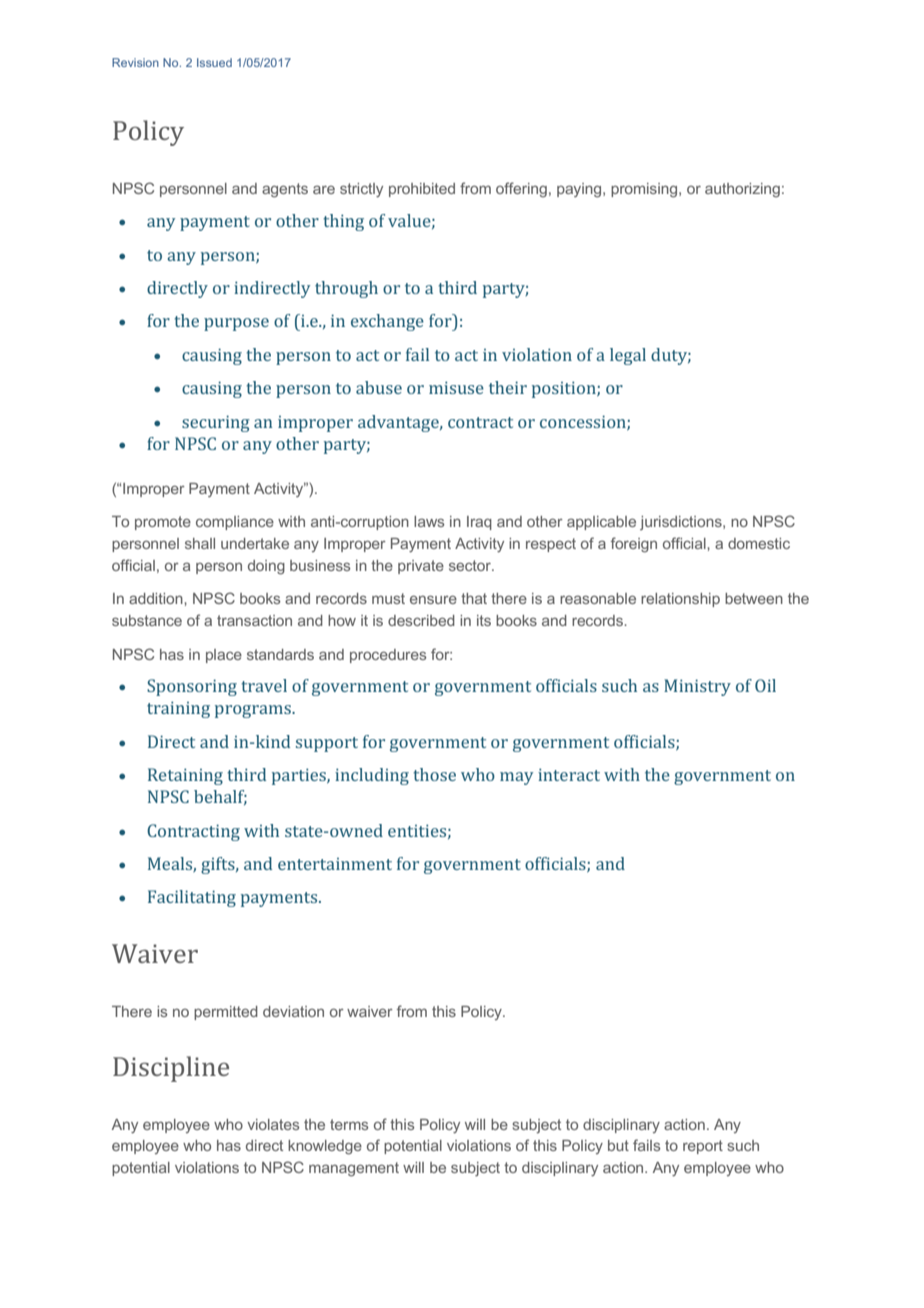 The height and width of the screenshot is (1308, 924). What do you see at coordinates (697, 687) in the screenshot?
I see `Ministry` at bounding box center [697, 687].
